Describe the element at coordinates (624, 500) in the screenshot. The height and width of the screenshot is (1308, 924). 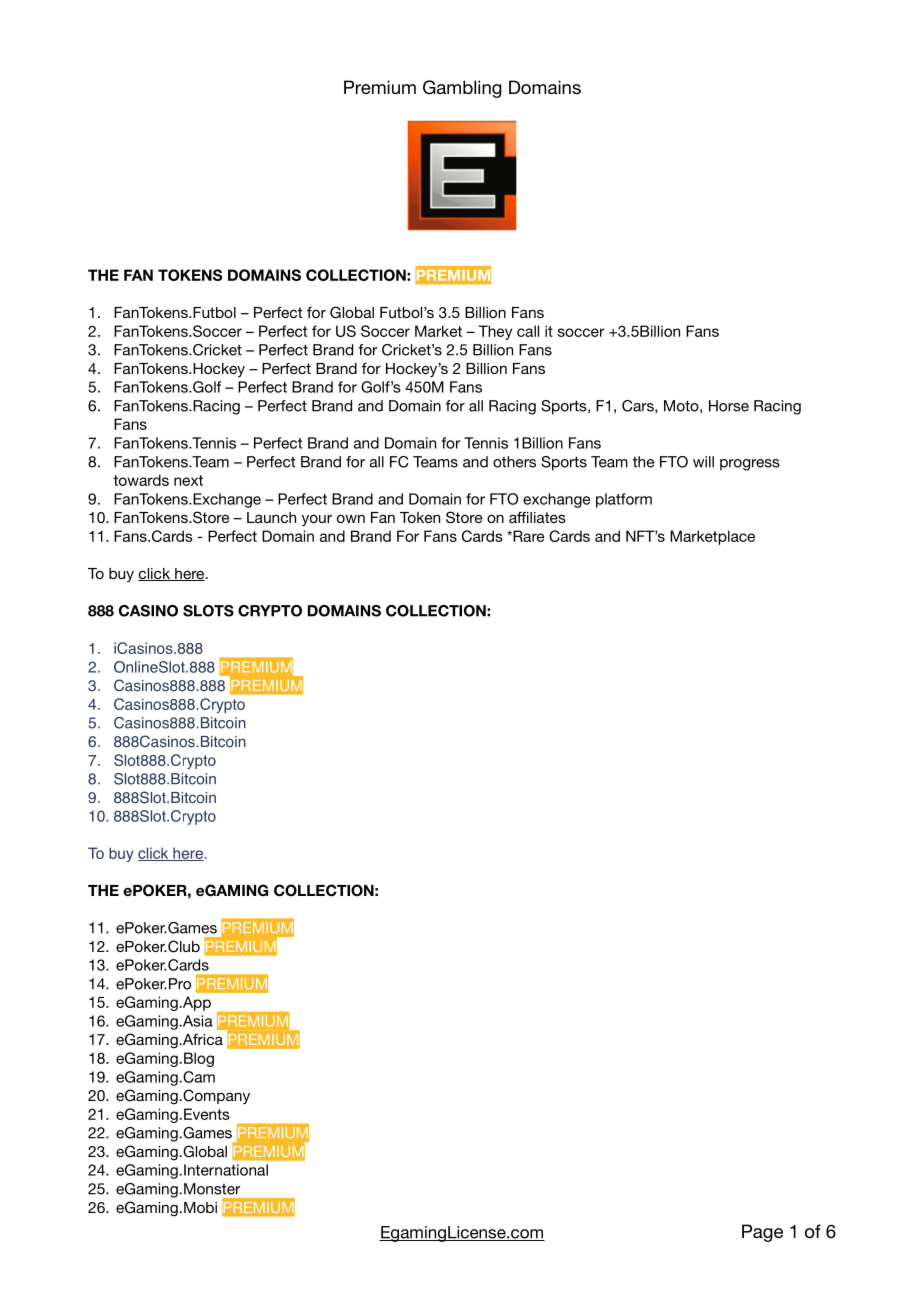
I see `platform` at that location.
